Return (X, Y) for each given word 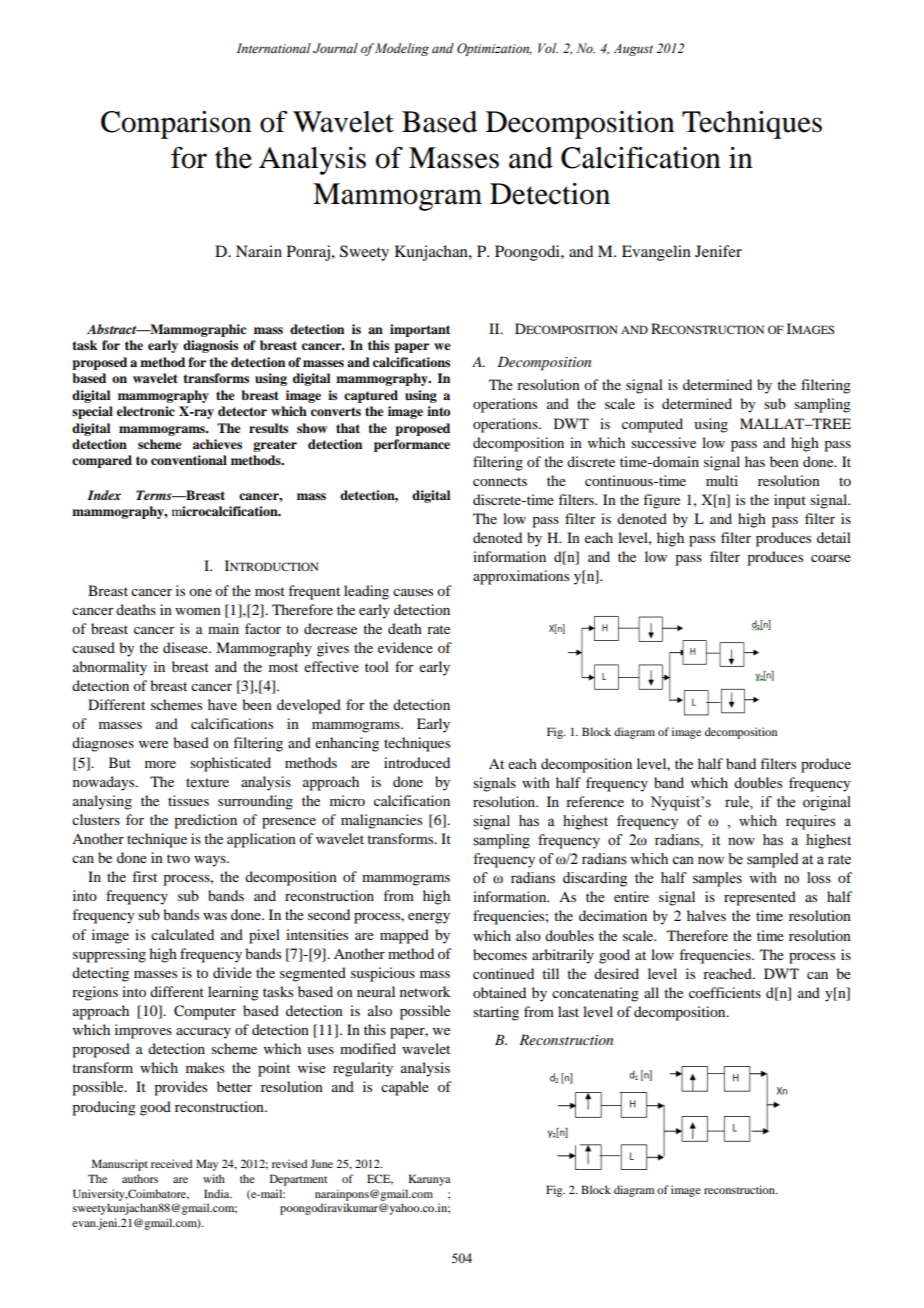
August (633, 50)
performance (412, 445)
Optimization (494, 49)
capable (405, 1088)
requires (811, 822)
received (171, 1163)
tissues (188, 800)
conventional (189, 460)
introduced (417, 762)
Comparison (176, 125)
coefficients (725, 992)
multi (722, 480)
